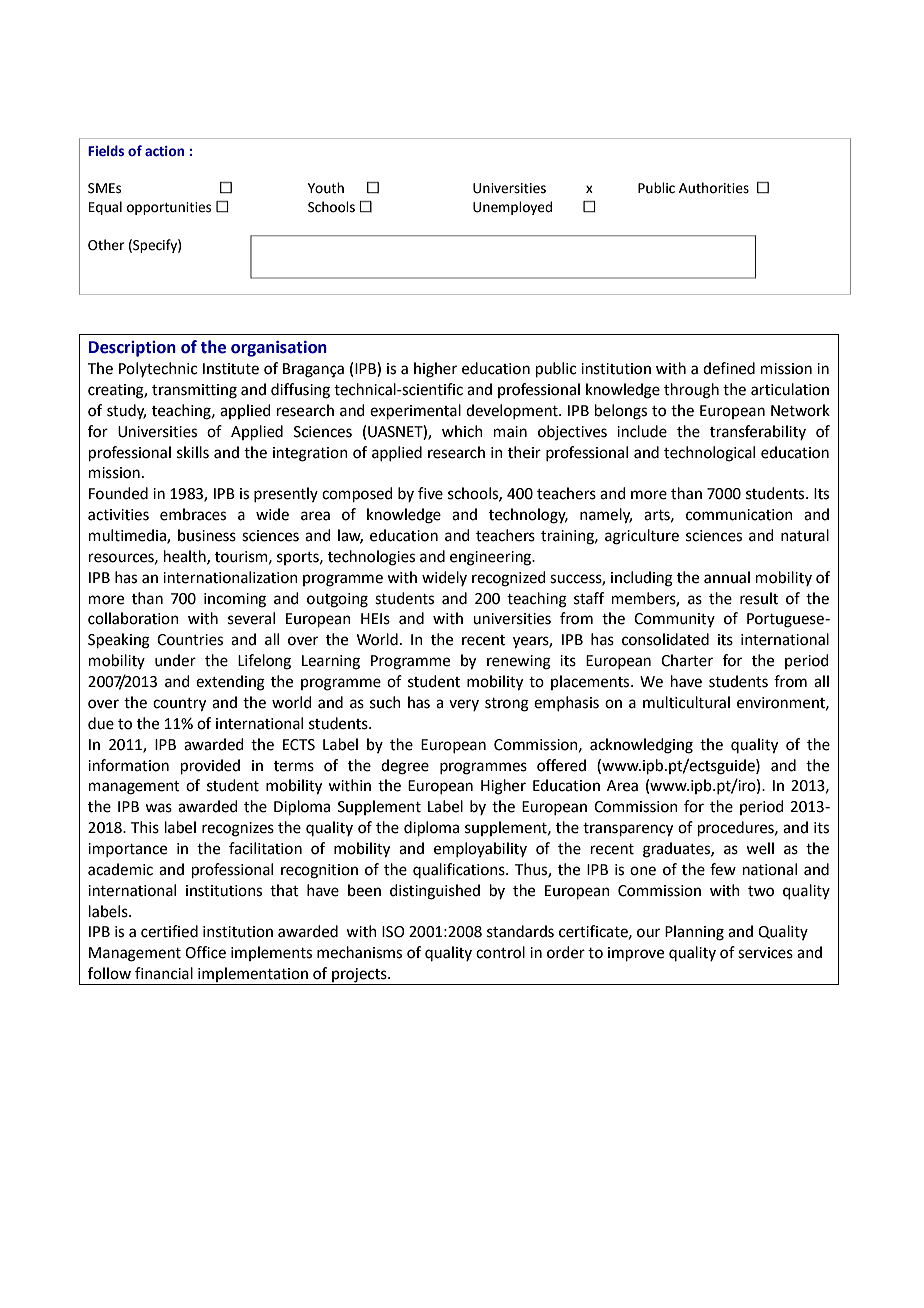  Describe the element at coordinates (512, 208) in the document. I see `Unemployed` at that location.
